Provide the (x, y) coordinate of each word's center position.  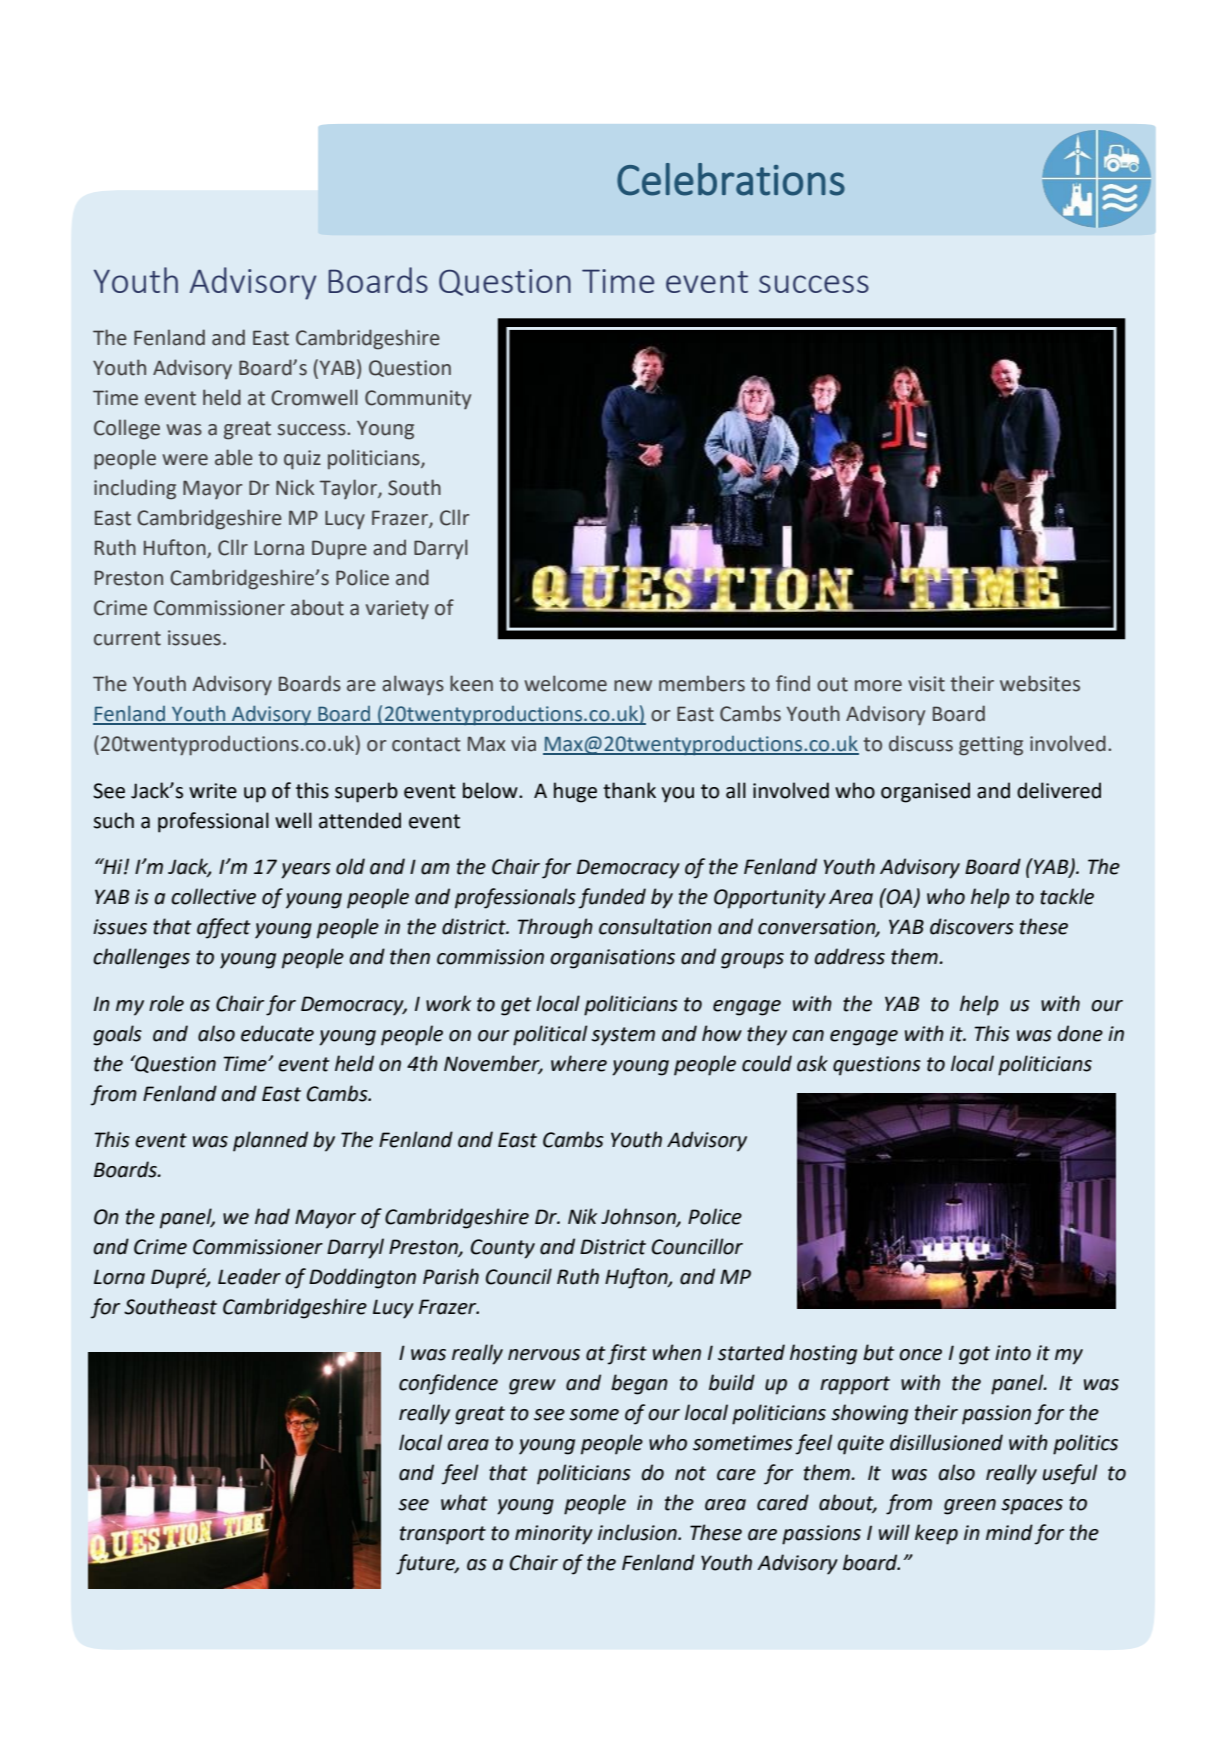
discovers (972, 926)
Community (418, 399)
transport (443, 1535)
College (127, 429)
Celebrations (731, 179)
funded (612, 898)
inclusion (638, 1532)
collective (213, 896)
